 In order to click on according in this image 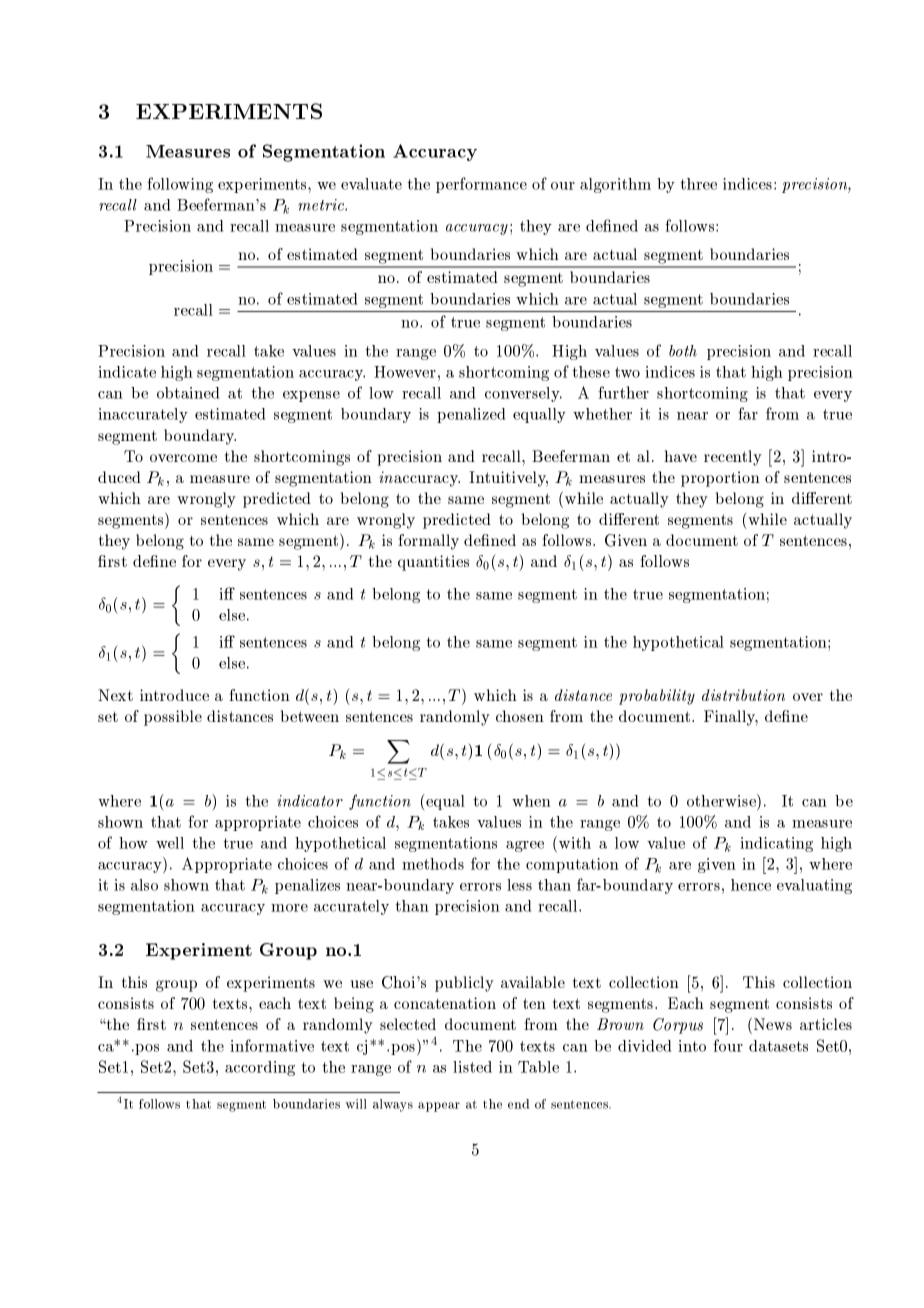, I will do `click(260, 1068)`.
